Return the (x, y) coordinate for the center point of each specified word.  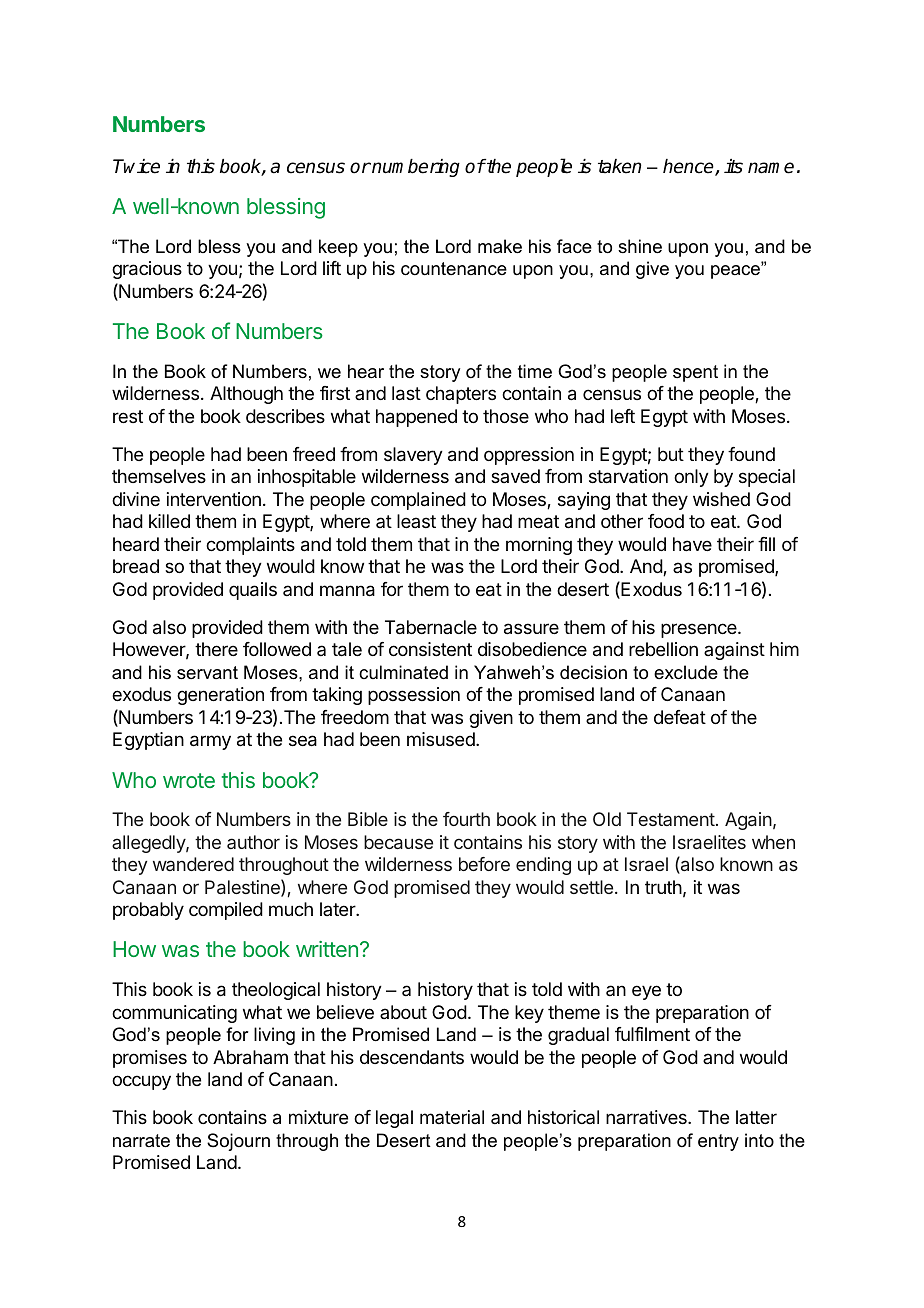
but (671, 454)
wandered (193, 864)
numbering (415, 168)
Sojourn (238, 1142)
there (216, 649)
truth (663, 887)
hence (689, 167)
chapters (461, 395)
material (452, 1117)
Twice (136, 166)
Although (246, 395)
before (484, 864)
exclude (686, 672)
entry (718, 1142)
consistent (430, 649)
